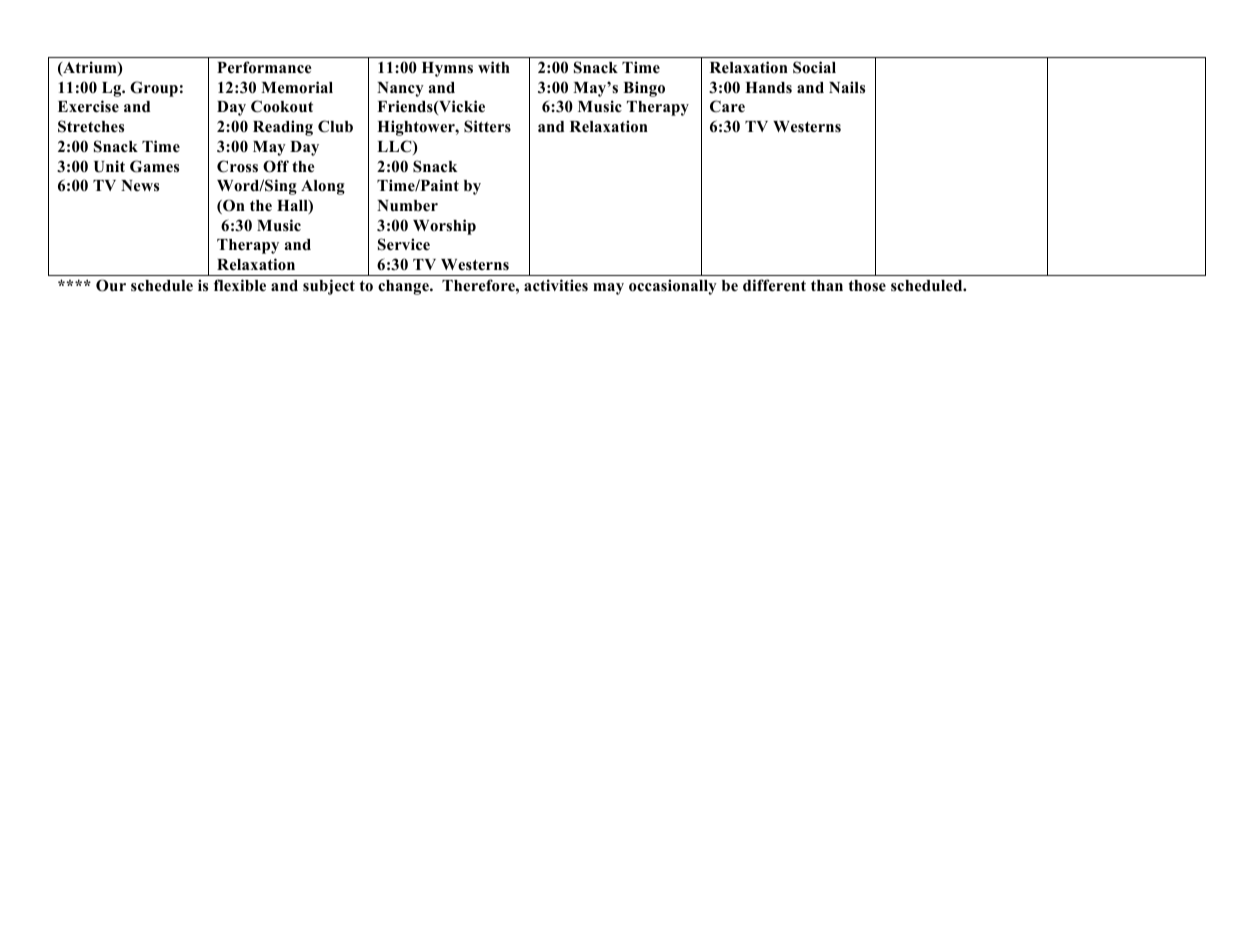 The image size is (1233, 952). I want to click on News, so click(140, 186).
